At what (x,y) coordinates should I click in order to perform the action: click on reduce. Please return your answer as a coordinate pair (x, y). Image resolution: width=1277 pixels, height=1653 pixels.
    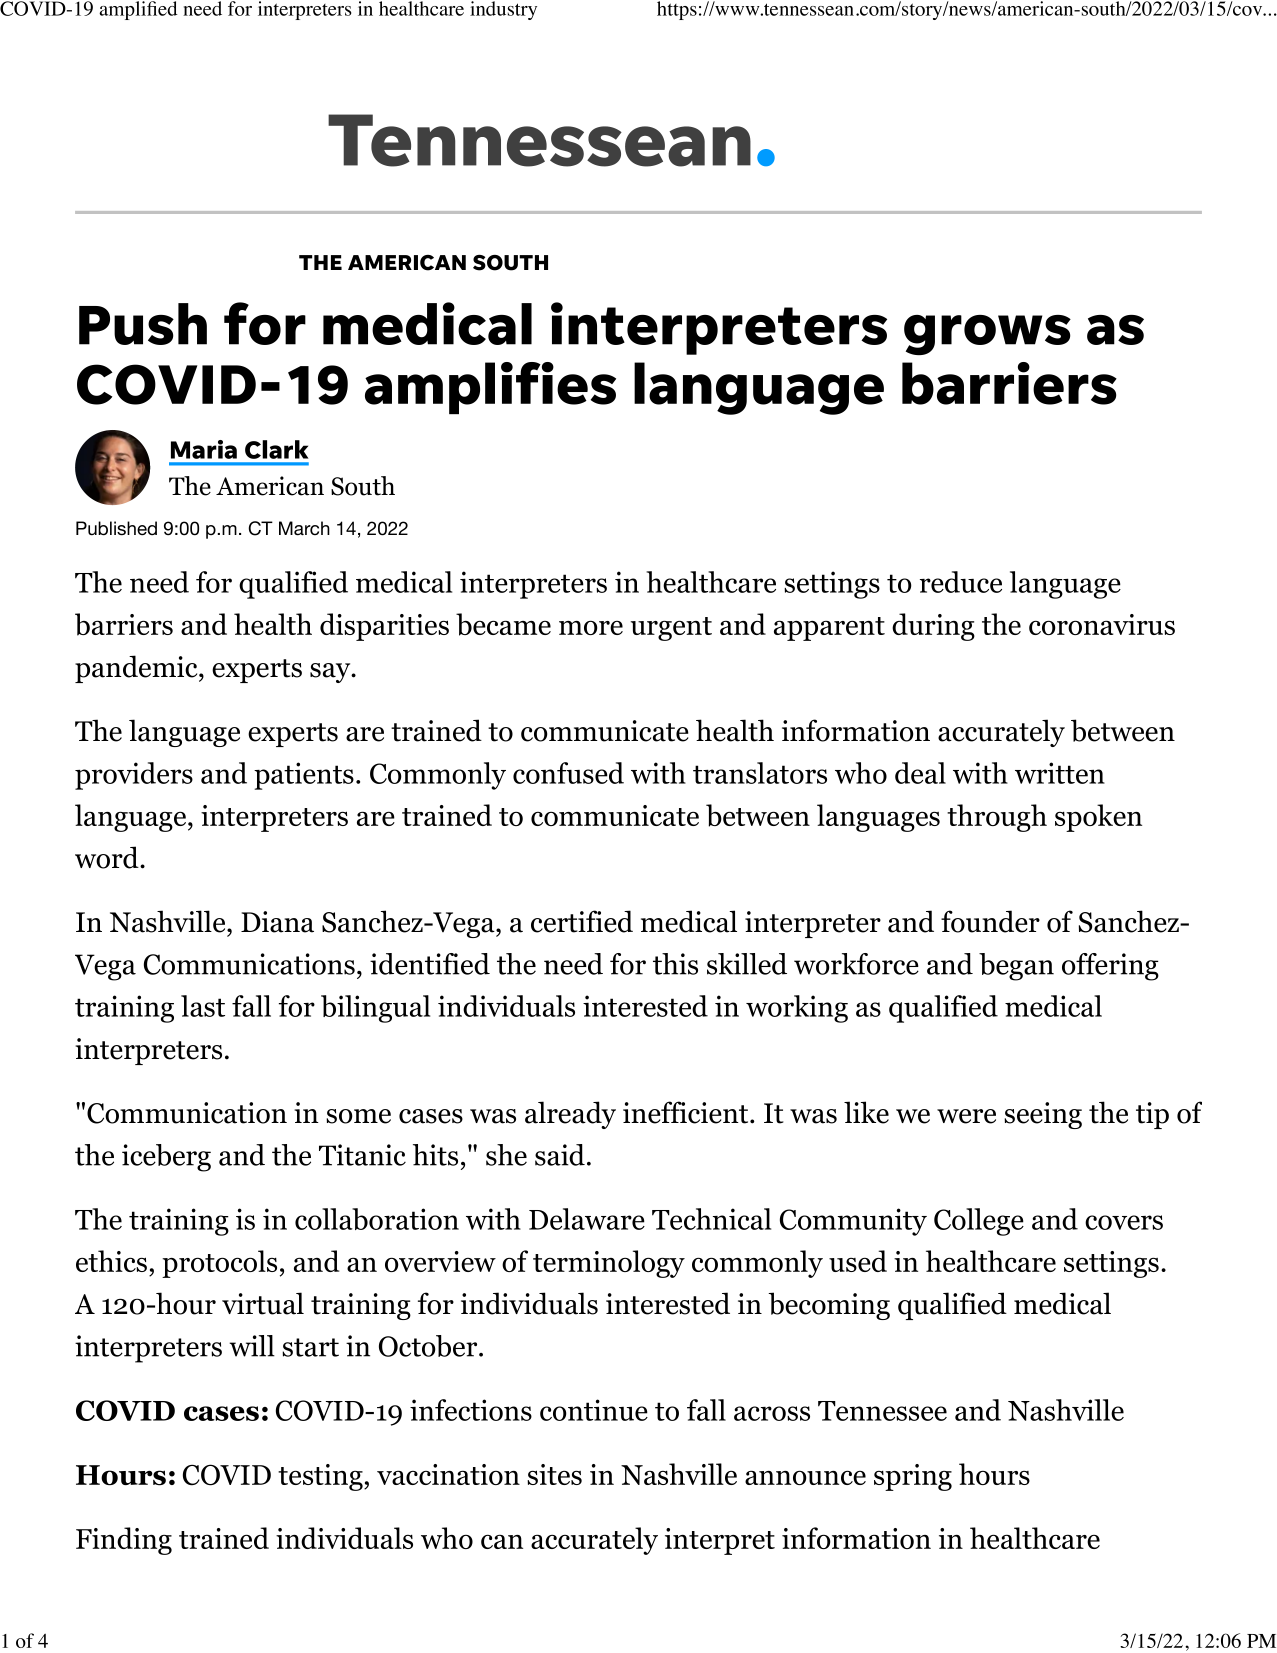
    Looking at the image, I should click on (961, 582).
